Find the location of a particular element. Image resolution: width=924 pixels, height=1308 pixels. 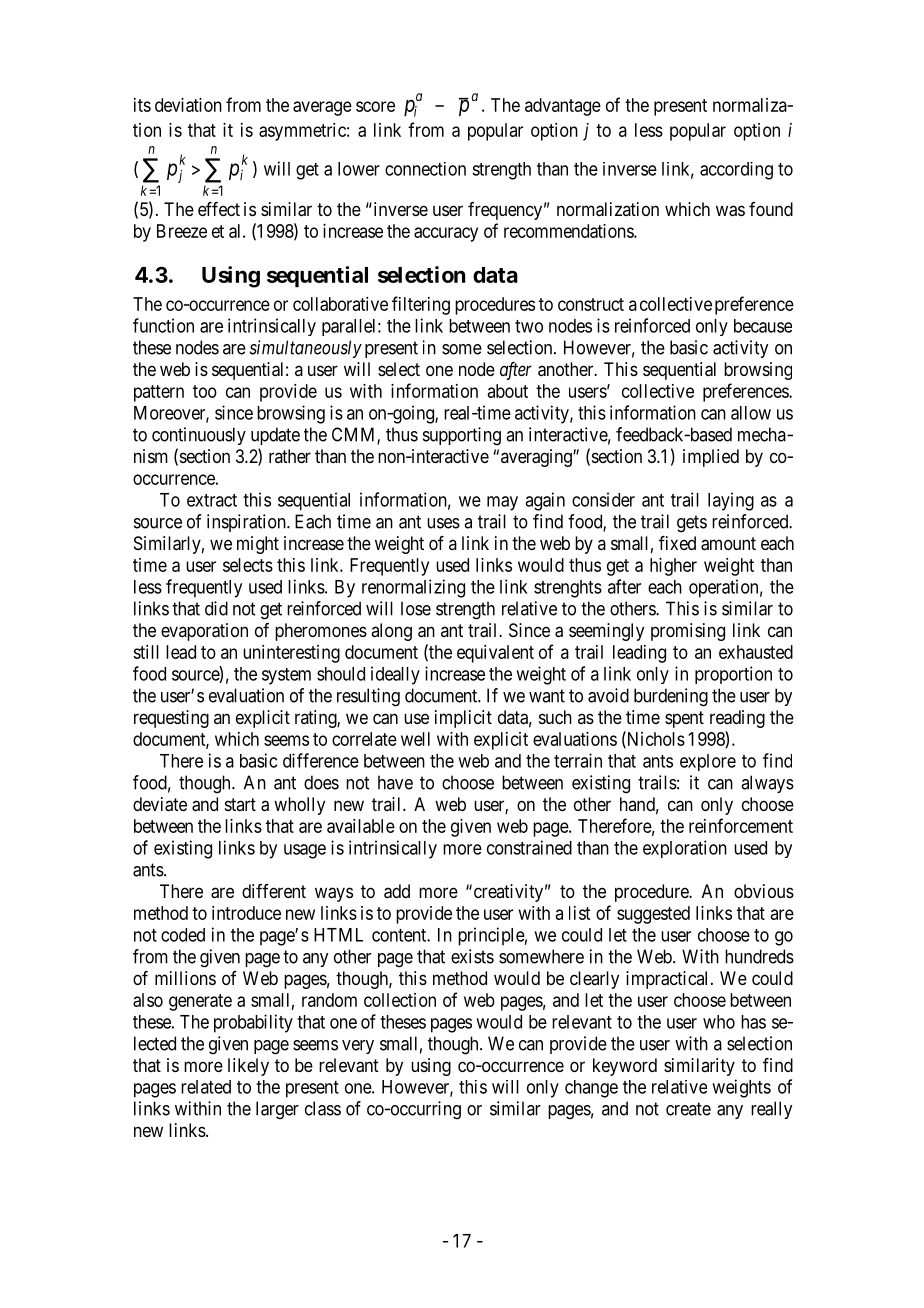

according is located at coordinates (736, 171).
